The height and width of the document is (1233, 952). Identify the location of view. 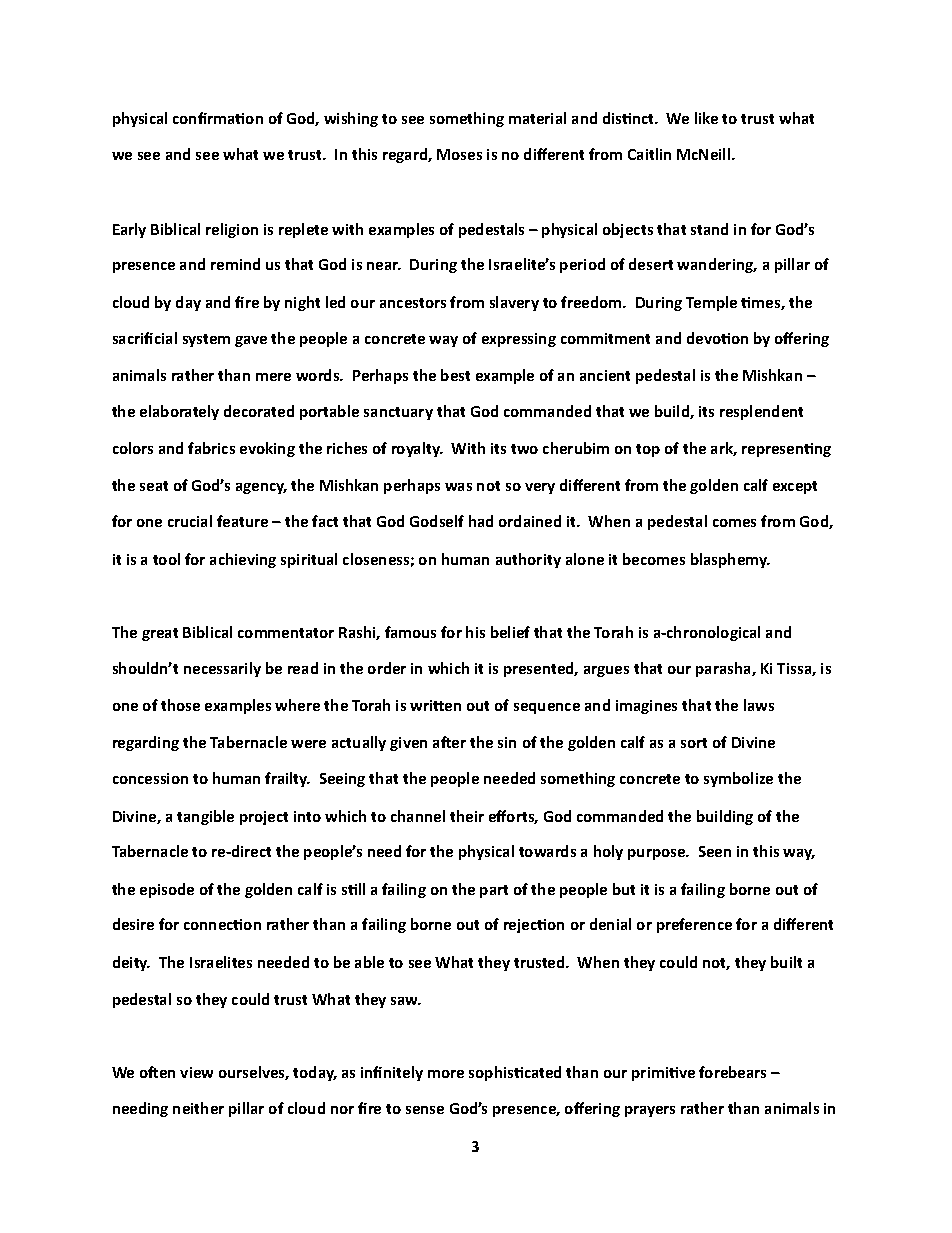
(196, 1072).
